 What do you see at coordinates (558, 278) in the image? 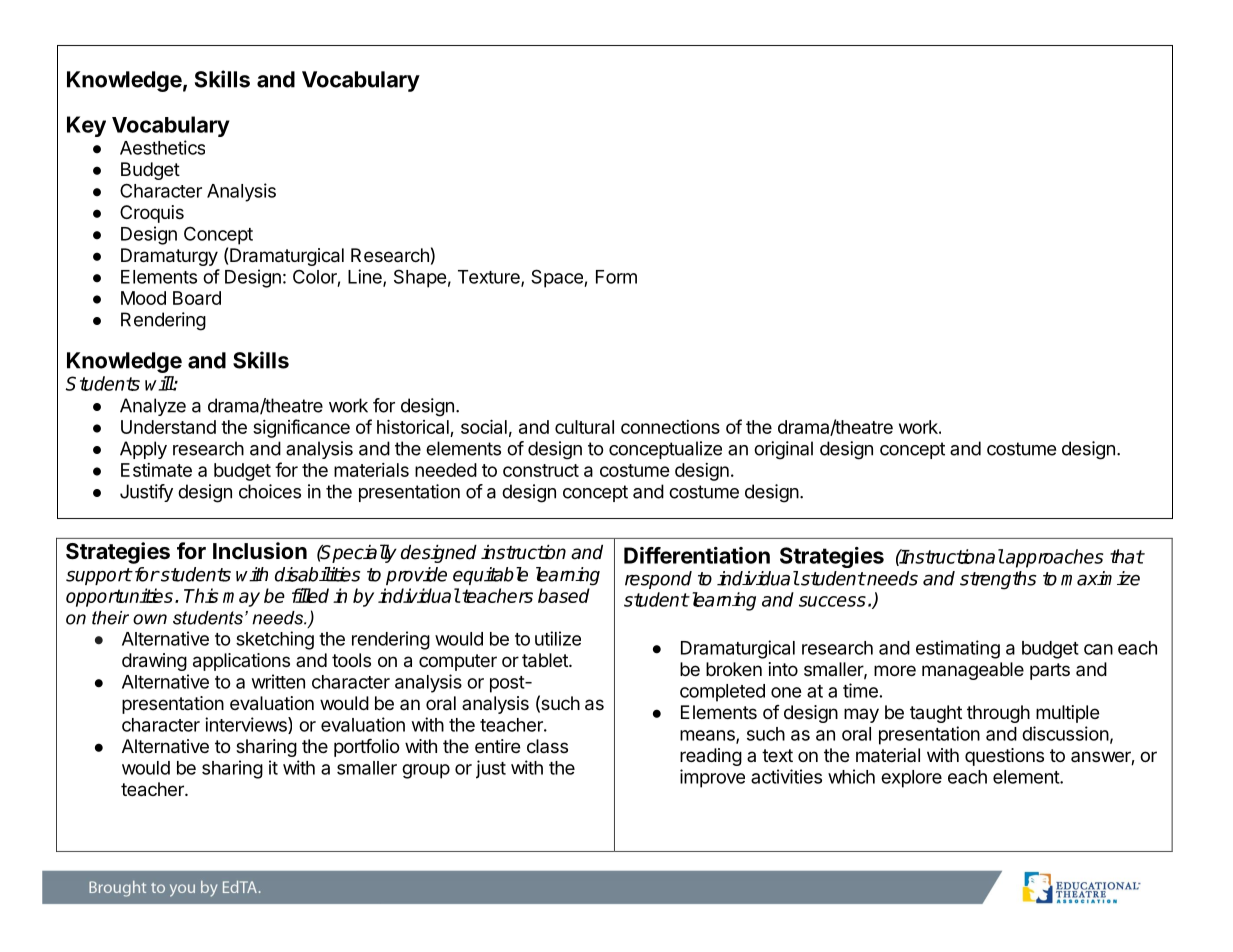
I see `Space` at bounding box center [558, 278].
